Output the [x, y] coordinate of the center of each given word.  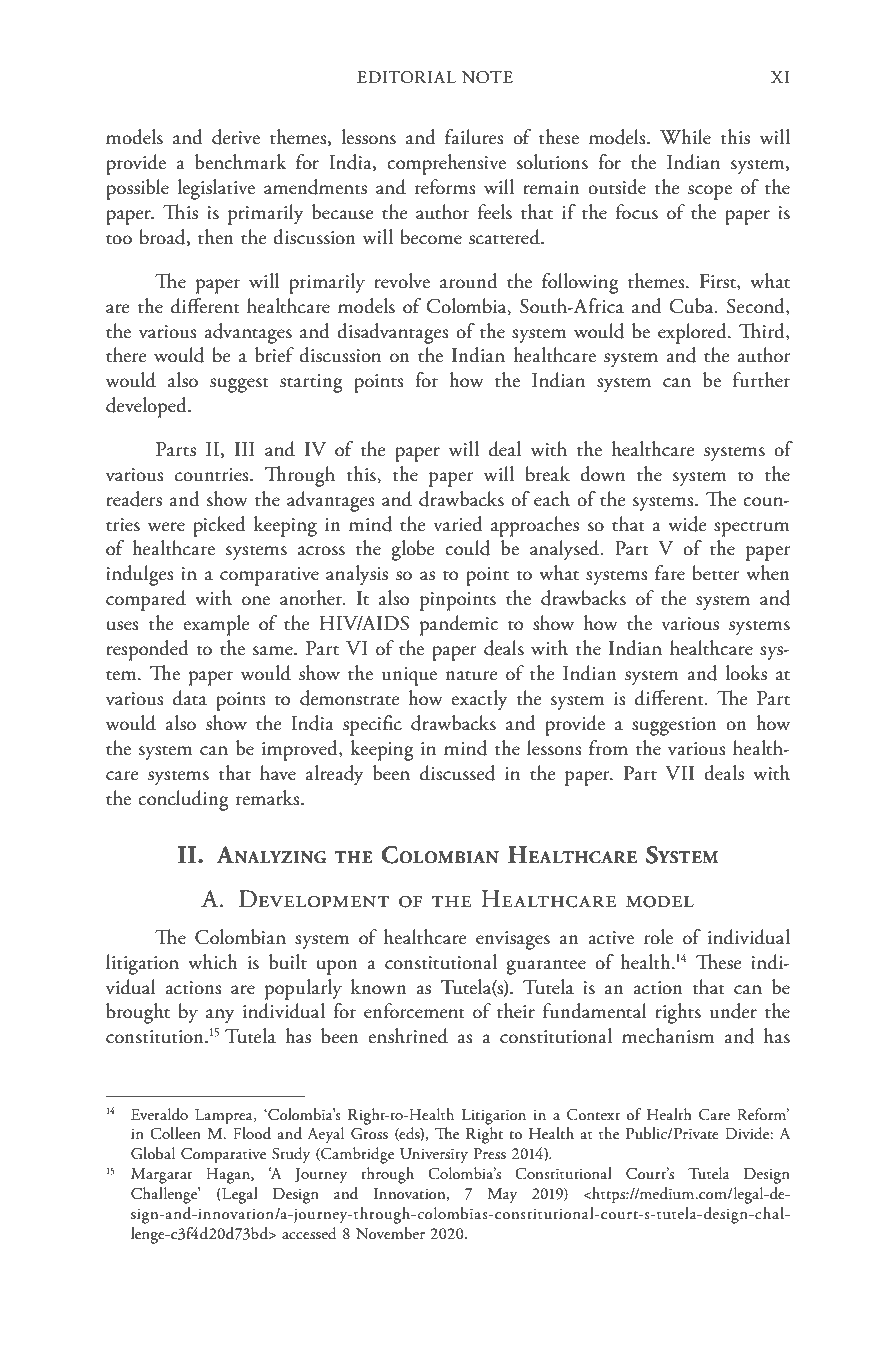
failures [474, 137]
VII [679, 773]
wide [687, 524]
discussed [457, 773]
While [685, 137]
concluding [183, 800]
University [434, 1155]
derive [236, 137]
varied [458, 524]
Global [153, 1153]
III [245, 449]
